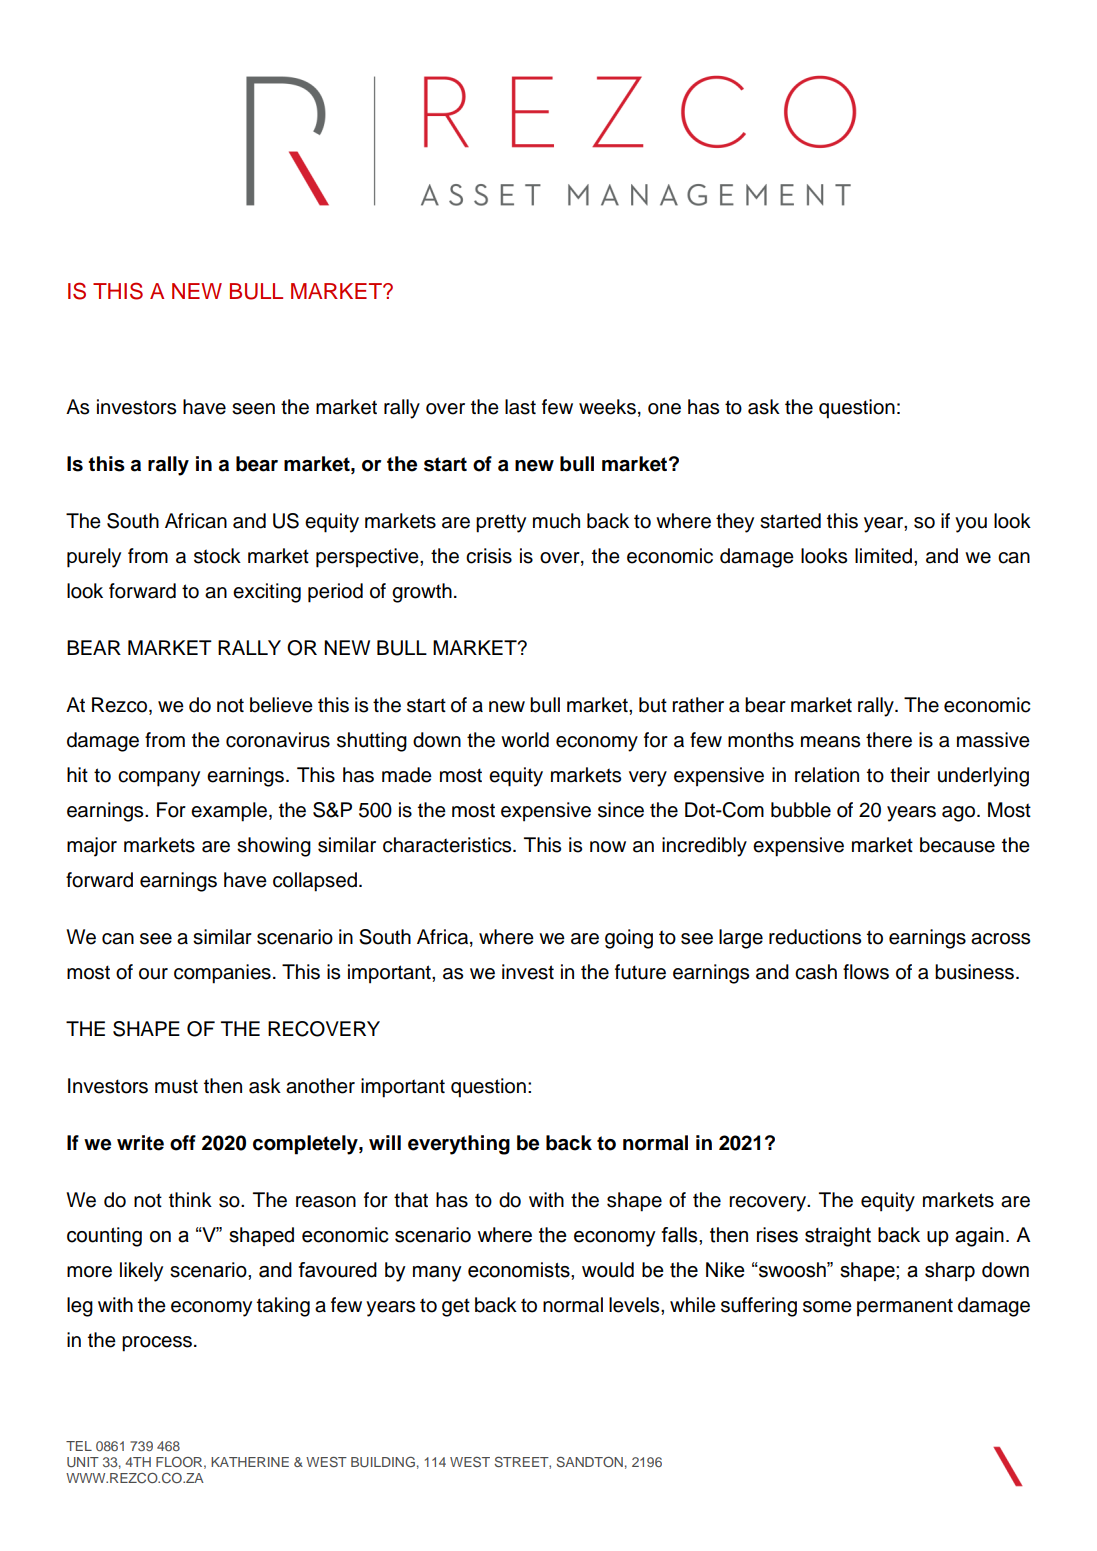 Image resolution: width=1097 pixels, height=1551 pixels. I want to click on example, so click(229, 812).
